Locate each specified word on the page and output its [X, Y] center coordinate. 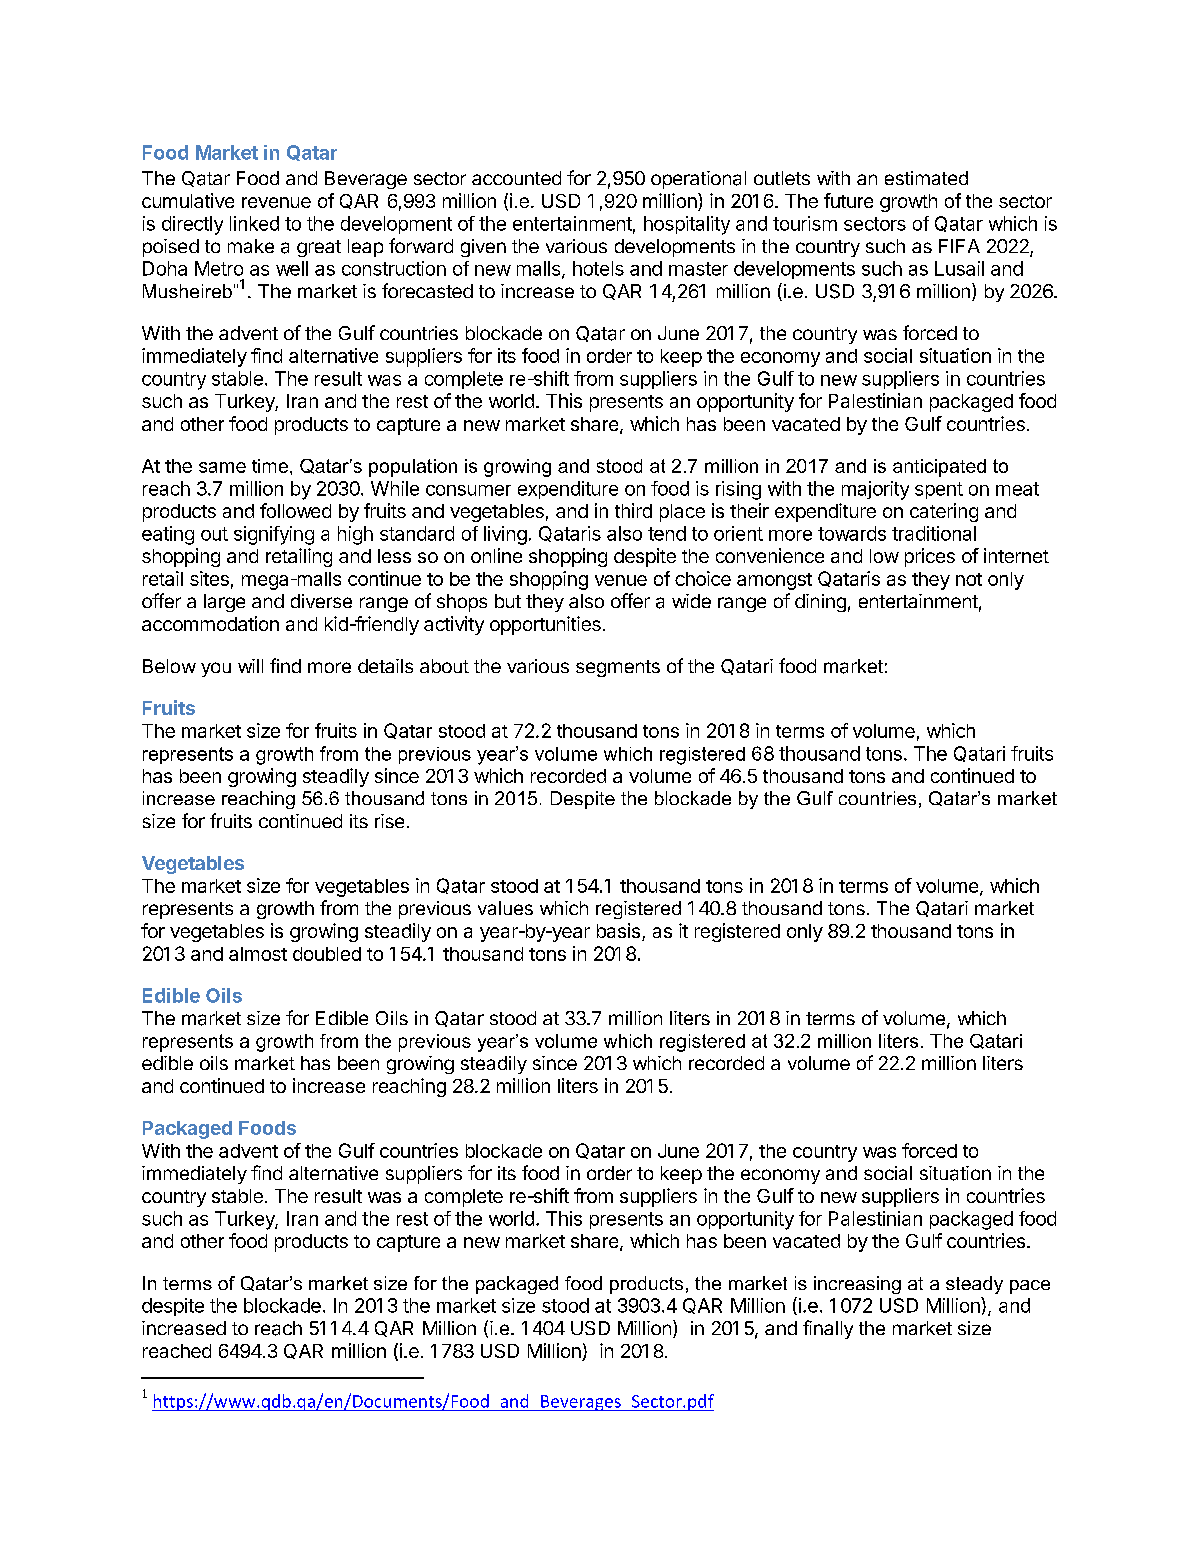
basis [620, 932]
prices [930, 557]
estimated [926, 178]
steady [974, 1285]
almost [258, 954]
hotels [598, 268]
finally [828, 1329]
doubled [327, 954]
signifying [274, 535]
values [505, 908]
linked [254, 223]
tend [667, 533]
